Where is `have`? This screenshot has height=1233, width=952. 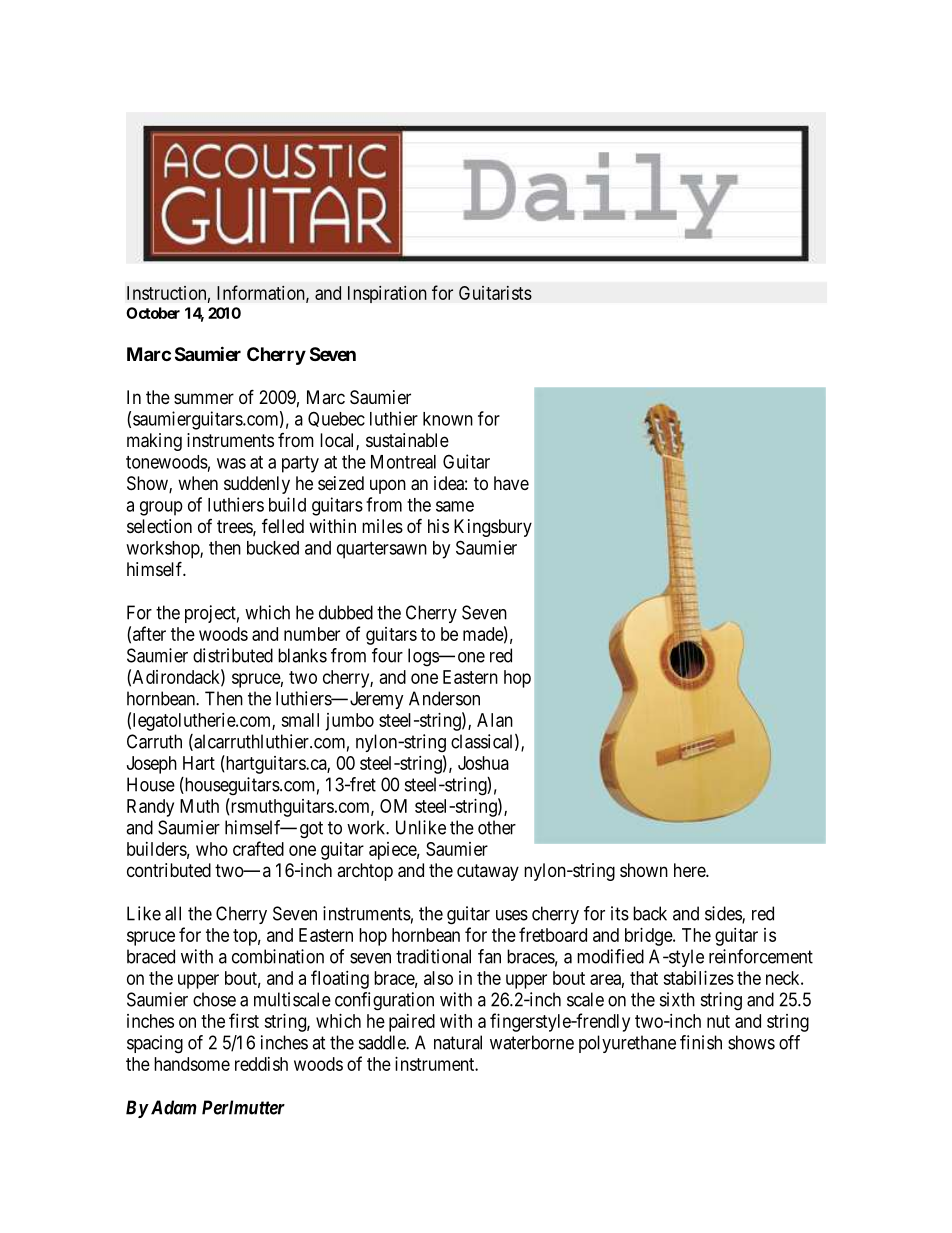 have is located at coordinates (511, 483).
